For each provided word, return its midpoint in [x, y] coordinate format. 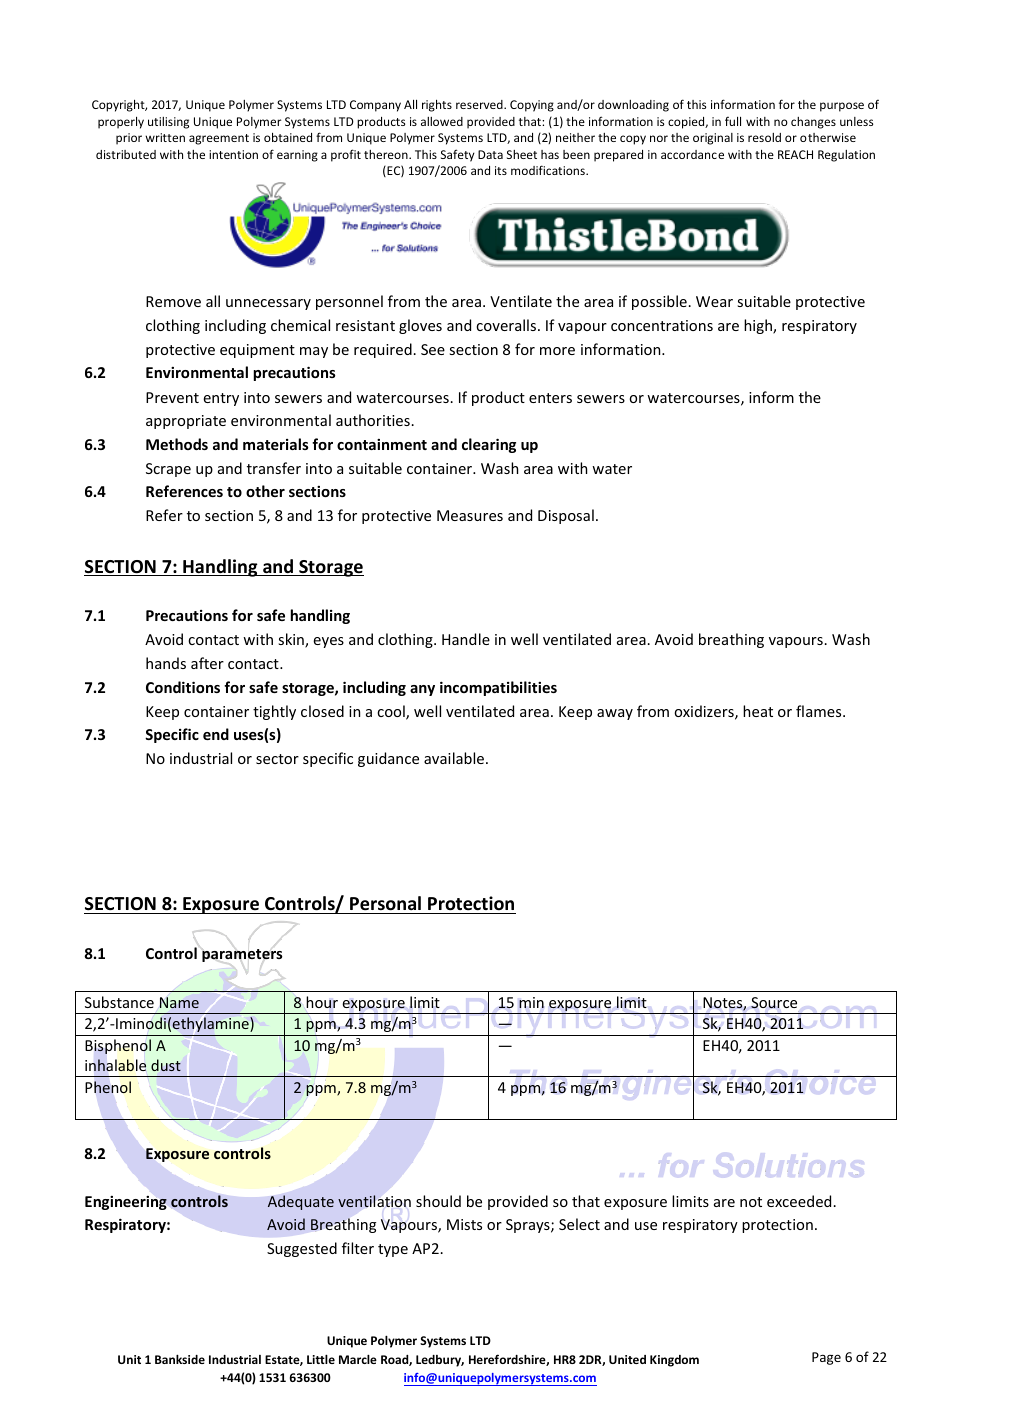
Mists [464, 1224]
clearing [489, 445]
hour [322, 1002]
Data [490, 154]
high [759, 326]
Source [774, 1003]
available [454, 758]
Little [321, 1359]
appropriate [186, 422]
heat [758, 711]
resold [764, 137]
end [216, 734]
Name [179, 1002]
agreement [219, 139]
